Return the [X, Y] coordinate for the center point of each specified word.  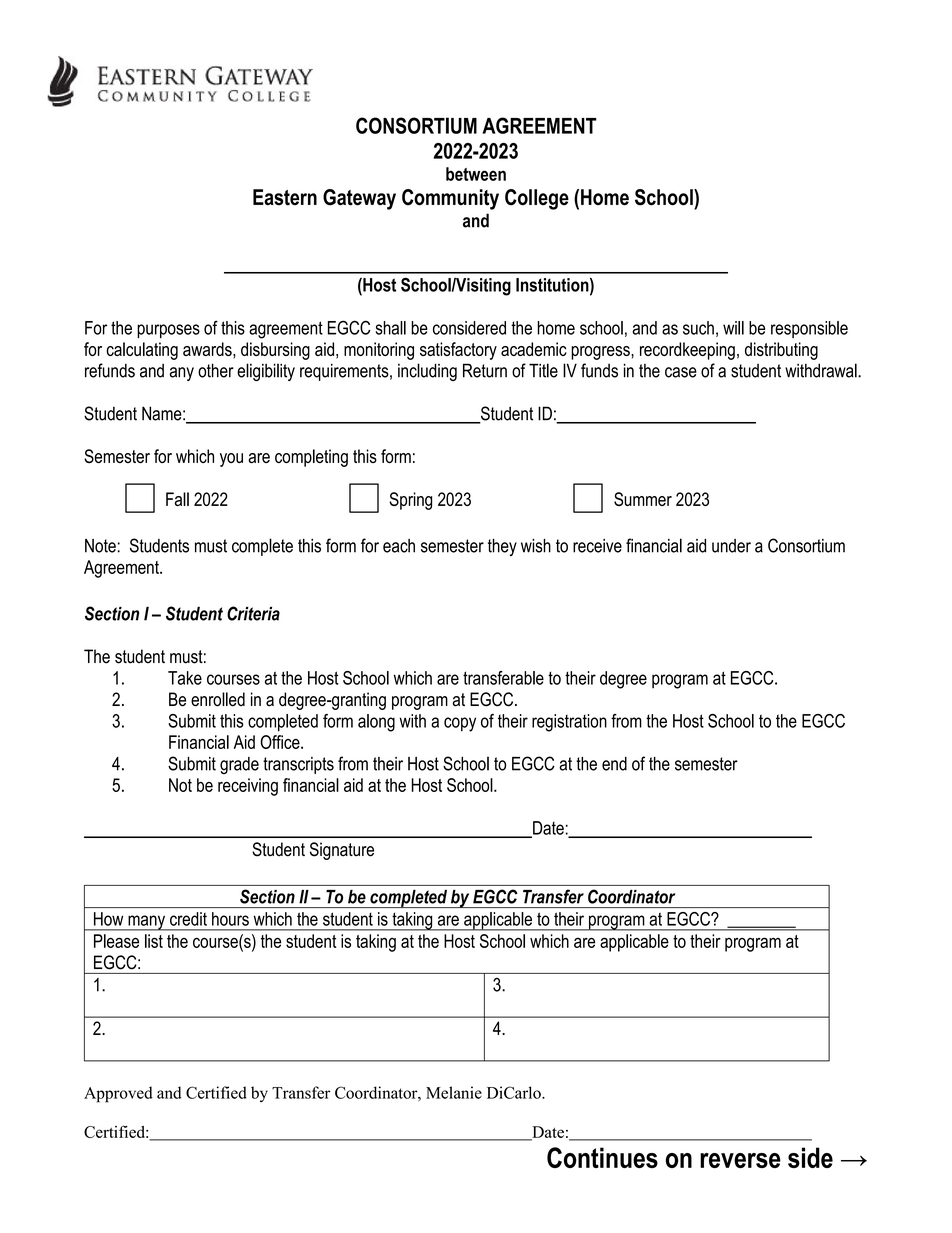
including [427, 372]
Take [185, 678]
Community [450, 199]
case [681, 372]
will [733, 328]
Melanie [454, 1092]
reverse [740, 1160]
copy [460, 724]
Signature [342, 851]
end [614, 764]
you [231, 460]
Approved [118, 1094]
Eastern [285, 197]
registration [569, 723]
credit [188, 919]
